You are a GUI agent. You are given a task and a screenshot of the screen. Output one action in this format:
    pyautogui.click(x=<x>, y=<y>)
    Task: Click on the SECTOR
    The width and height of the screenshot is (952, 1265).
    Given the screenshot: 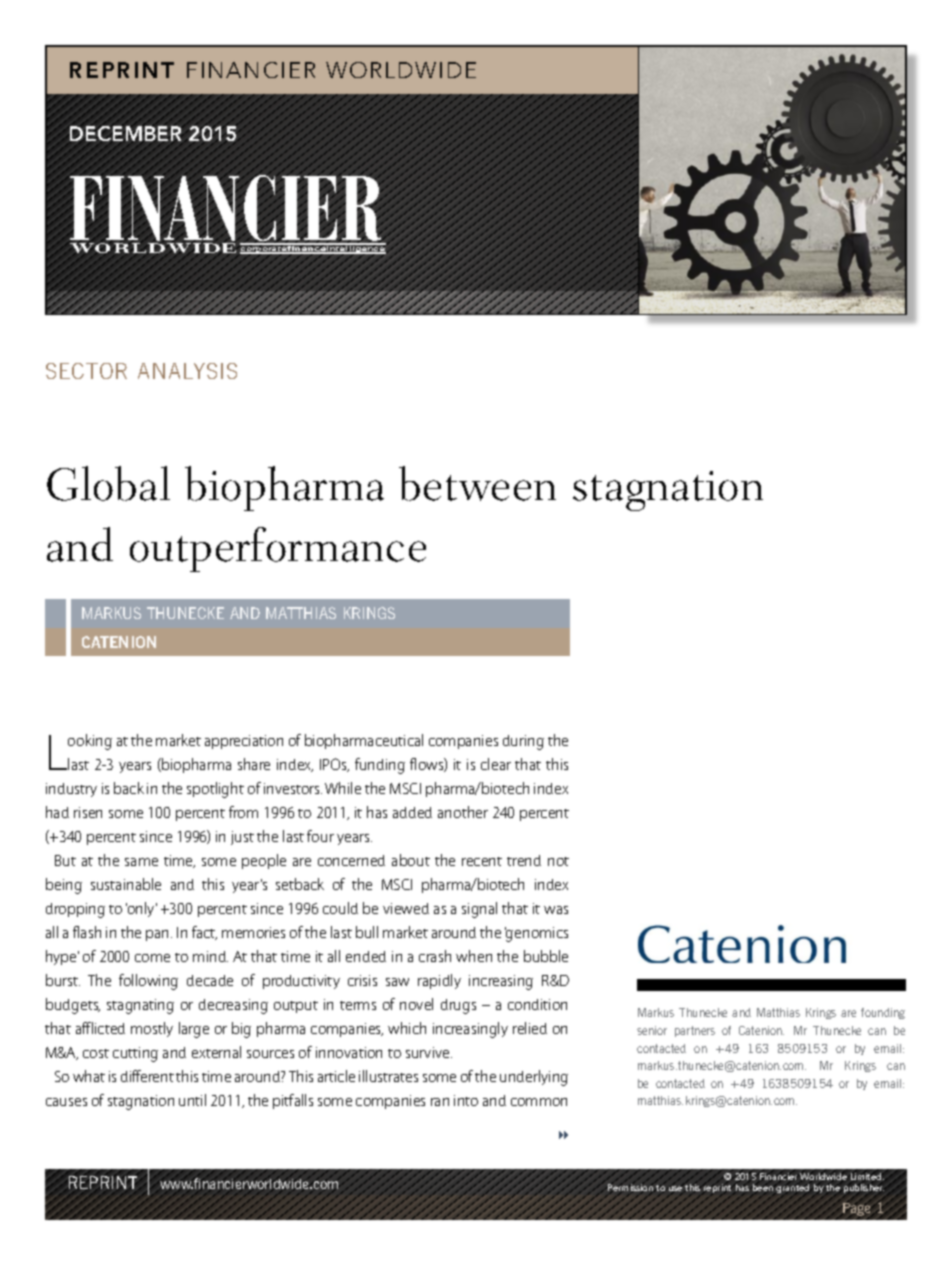 What is the action you would take?
    pyautogui.click(x=86, y=371)
